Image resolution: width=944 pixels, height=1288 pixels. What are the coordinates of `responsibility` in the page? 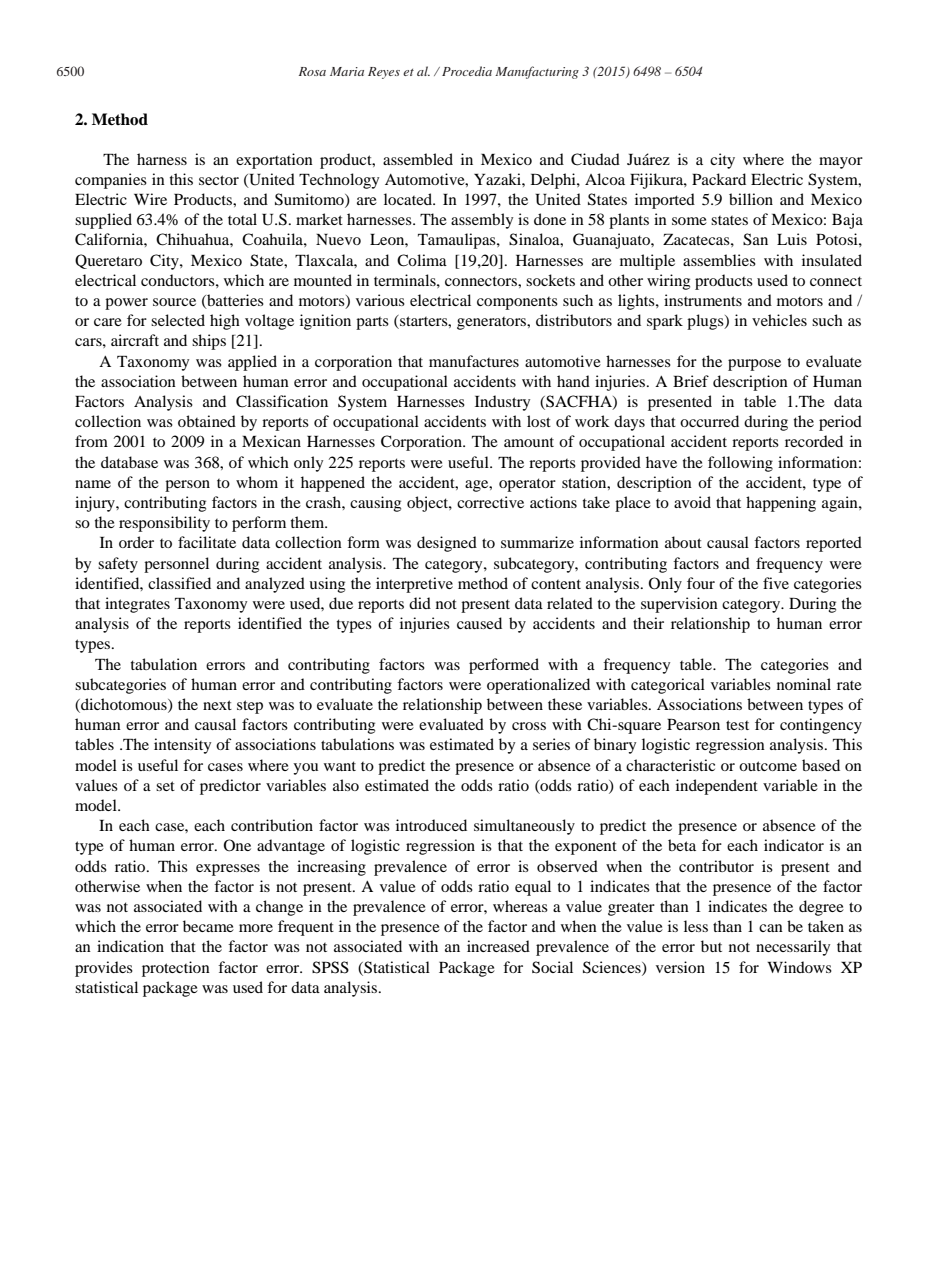 It's located at (164, 524).
